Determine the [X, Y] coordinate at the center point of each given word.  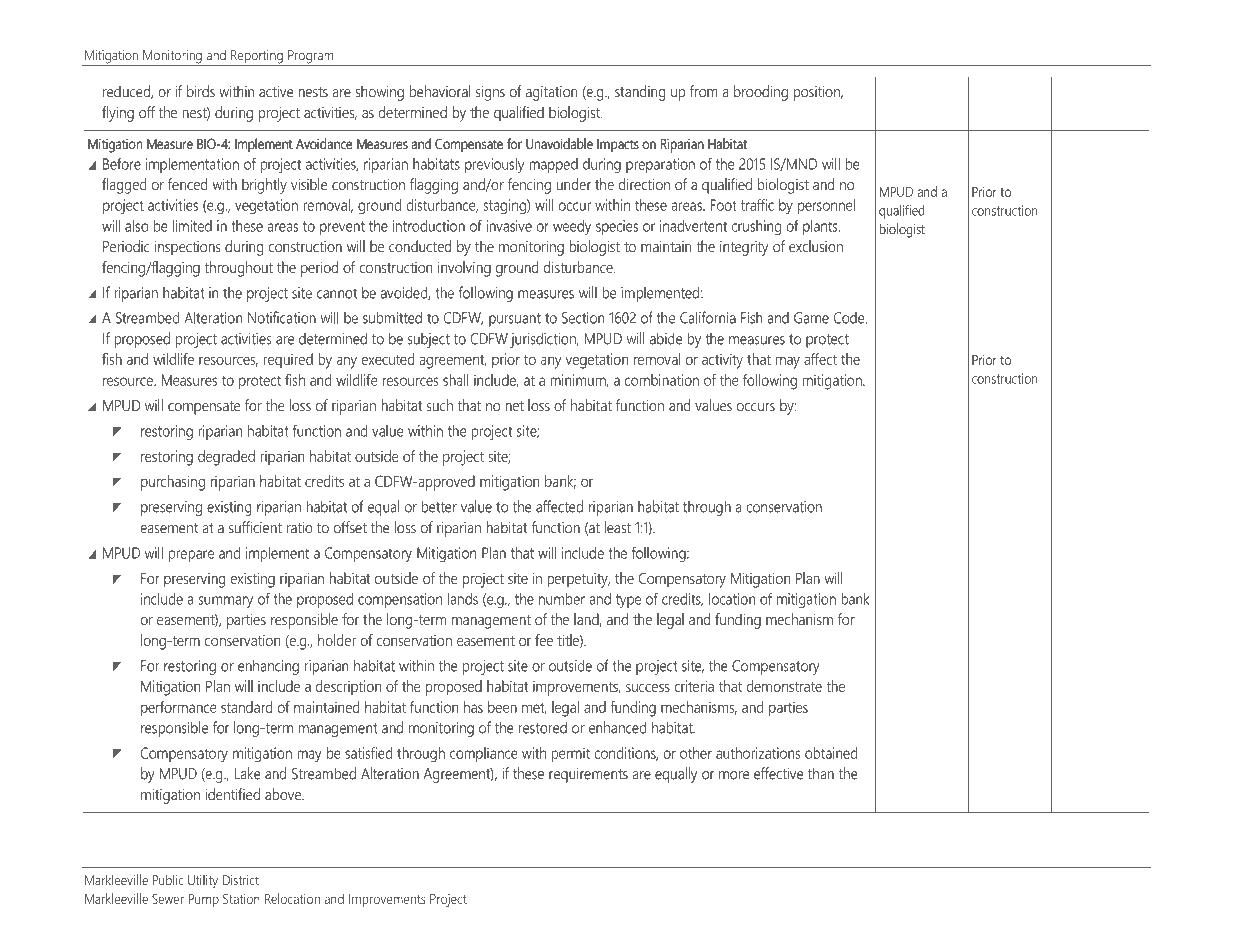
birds [201, 91]
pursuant [515, 320]
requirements [588, 775]
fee [544, 640]
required [288, 361]
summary [225, 602]
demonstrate [784, 686]
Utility [203, 882]
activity [722, 361]
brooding [761, 93]
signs [490, 93]
